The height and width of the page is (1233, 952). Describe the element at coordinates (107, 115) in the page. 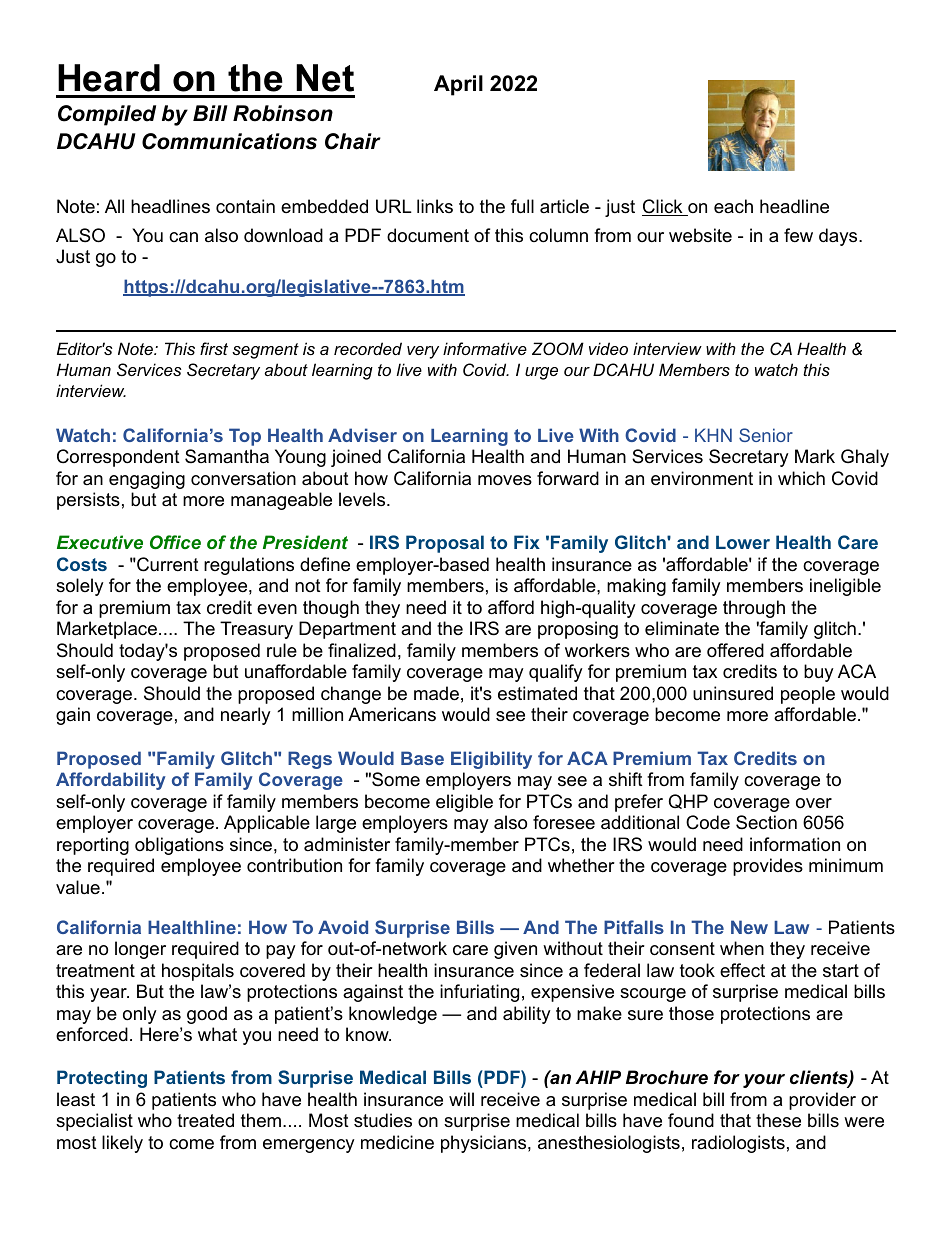

I see `Compiled` at that location.
